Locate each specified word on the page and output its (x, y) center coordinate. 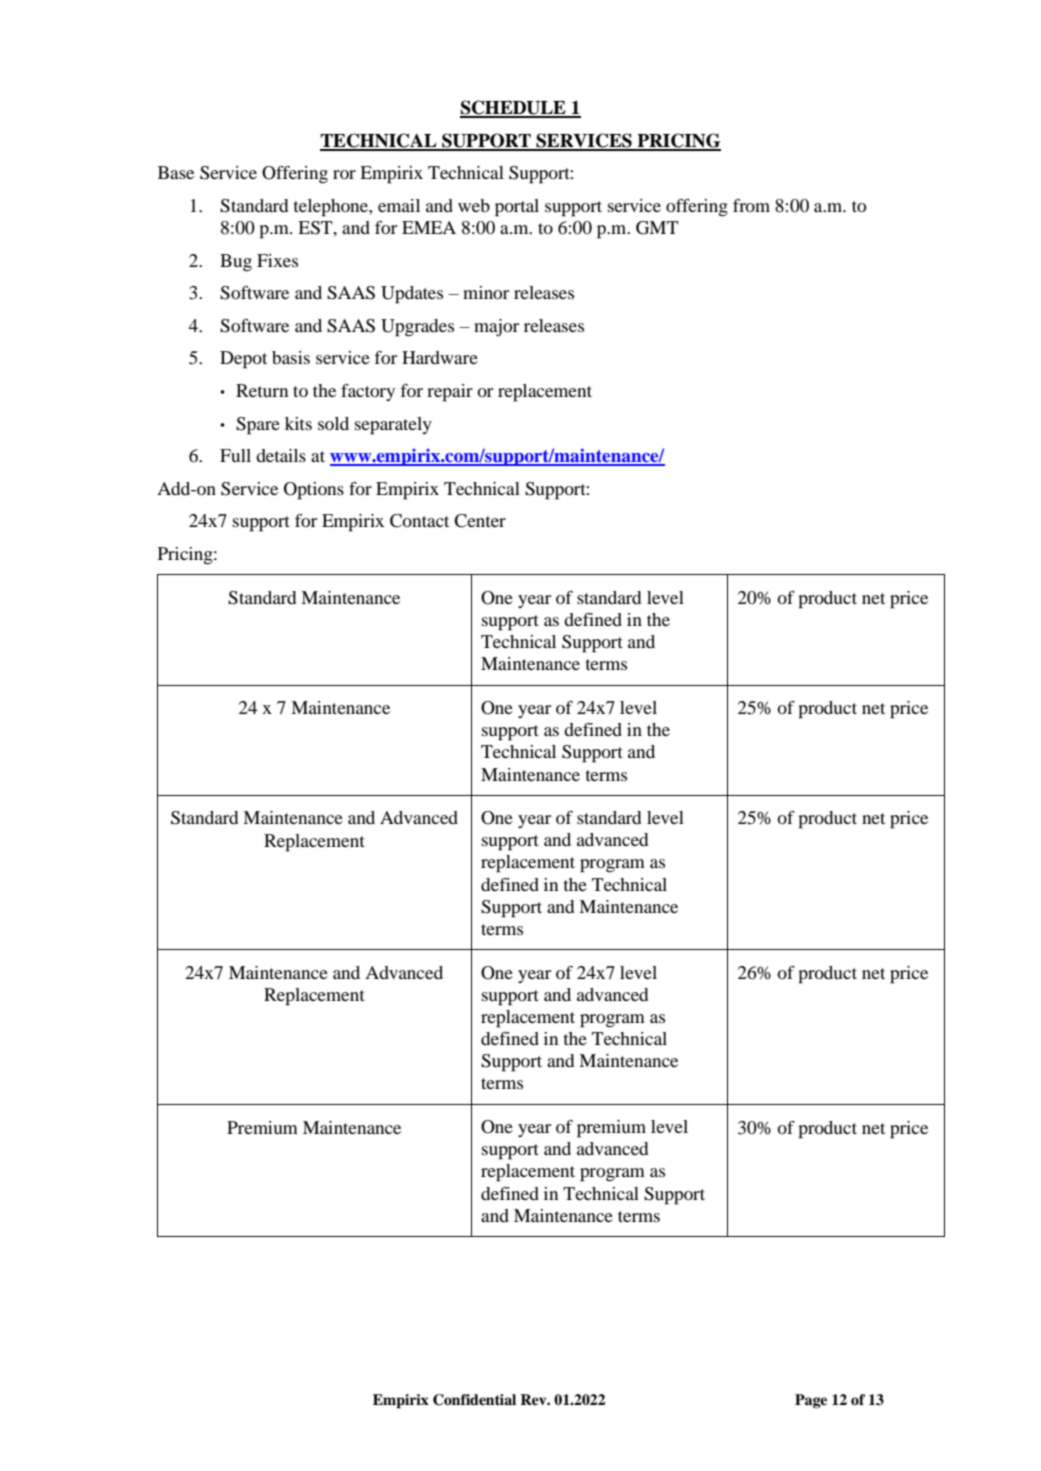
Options (314, 491)
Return (262, 390)
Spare (258, 426)
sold (333, 423)
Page (811, 1401)
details (281, 455)
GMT (657, 228)
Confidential (474, 1400)
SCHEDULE (514, 108)
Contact (419, 521)
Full (235, 455)
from (751, 205)
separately (393, 426)
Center (480, 521)
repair (450, 393)
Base (176, 172)
